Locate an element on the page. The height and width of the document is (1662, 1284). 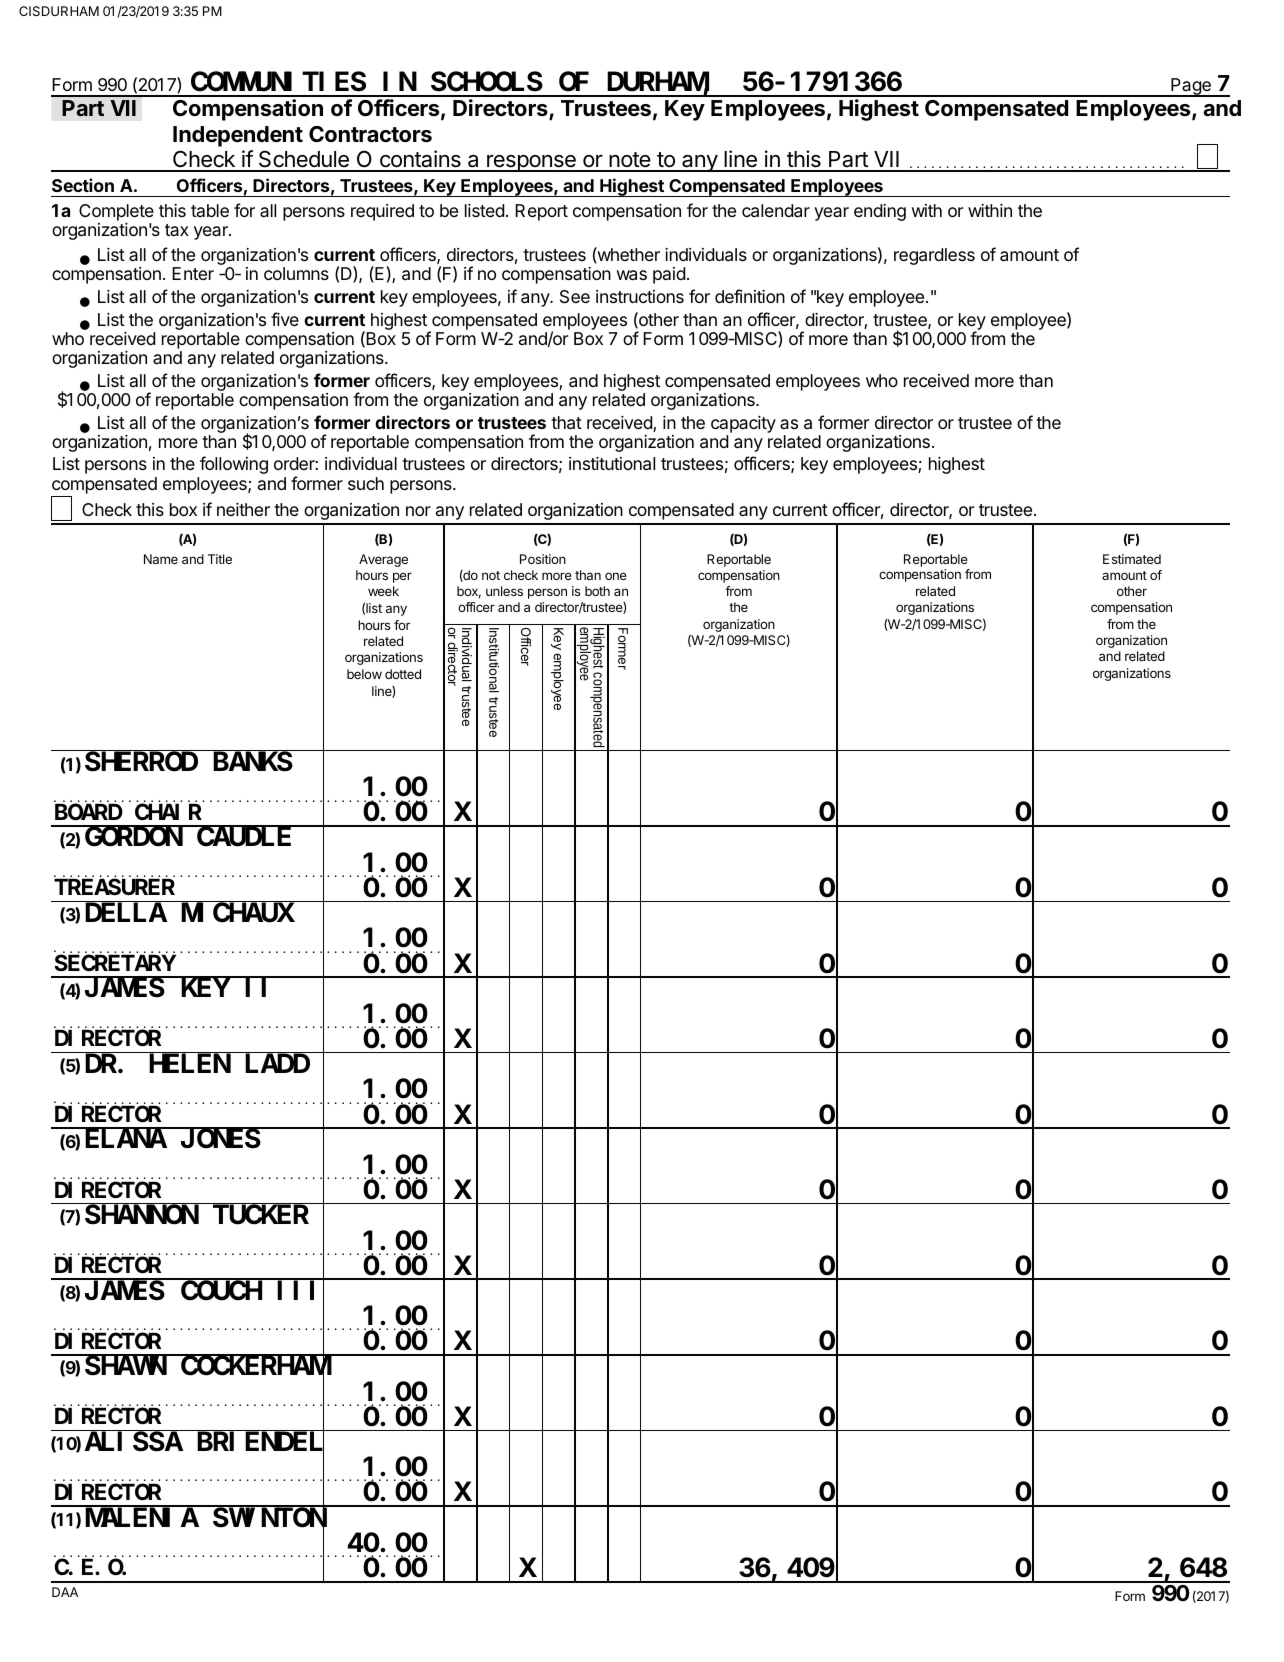
Independent is located at coordinates (238, 136).
